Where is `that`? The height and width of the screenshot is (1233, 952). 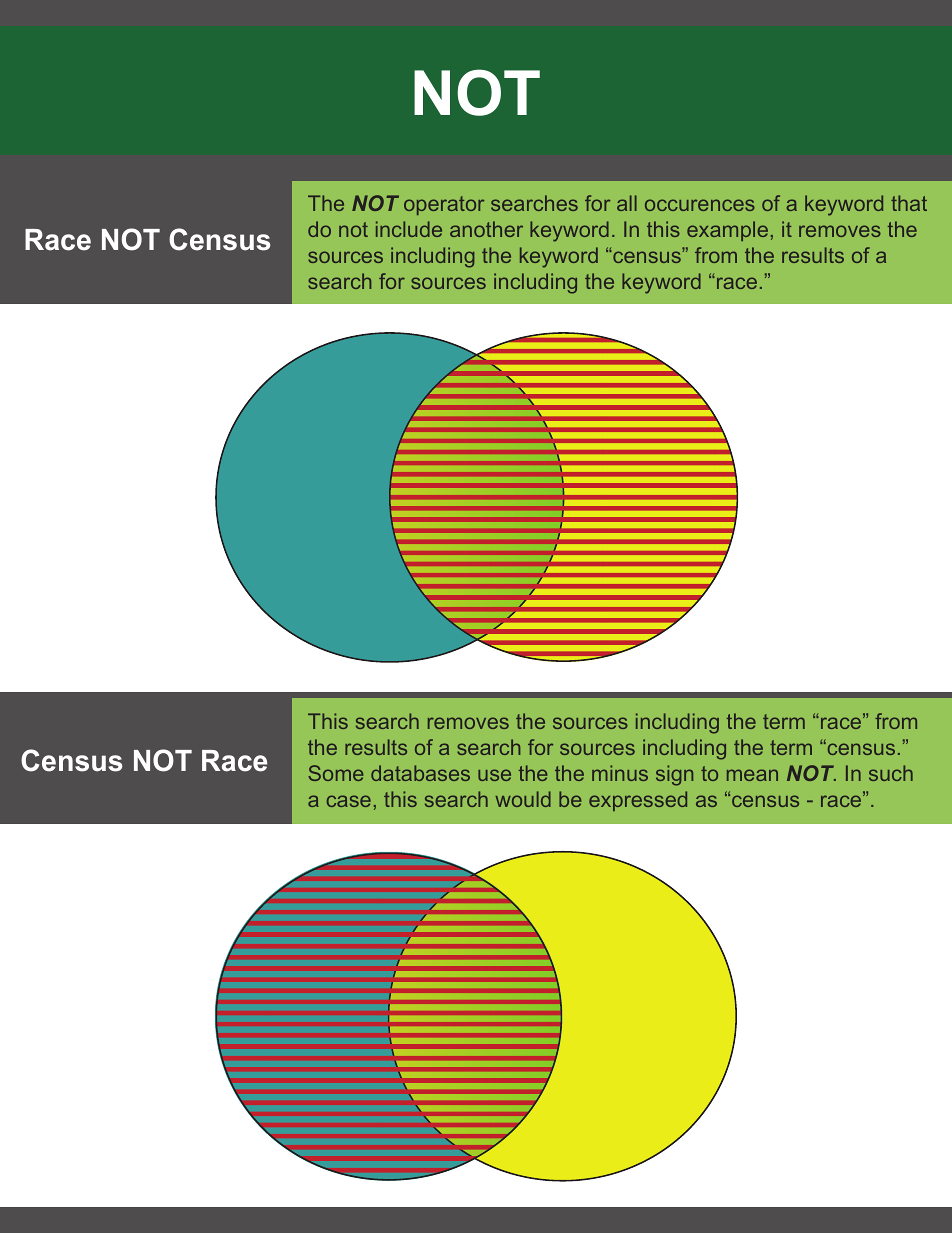 that is located at coordinates (909, 203).
